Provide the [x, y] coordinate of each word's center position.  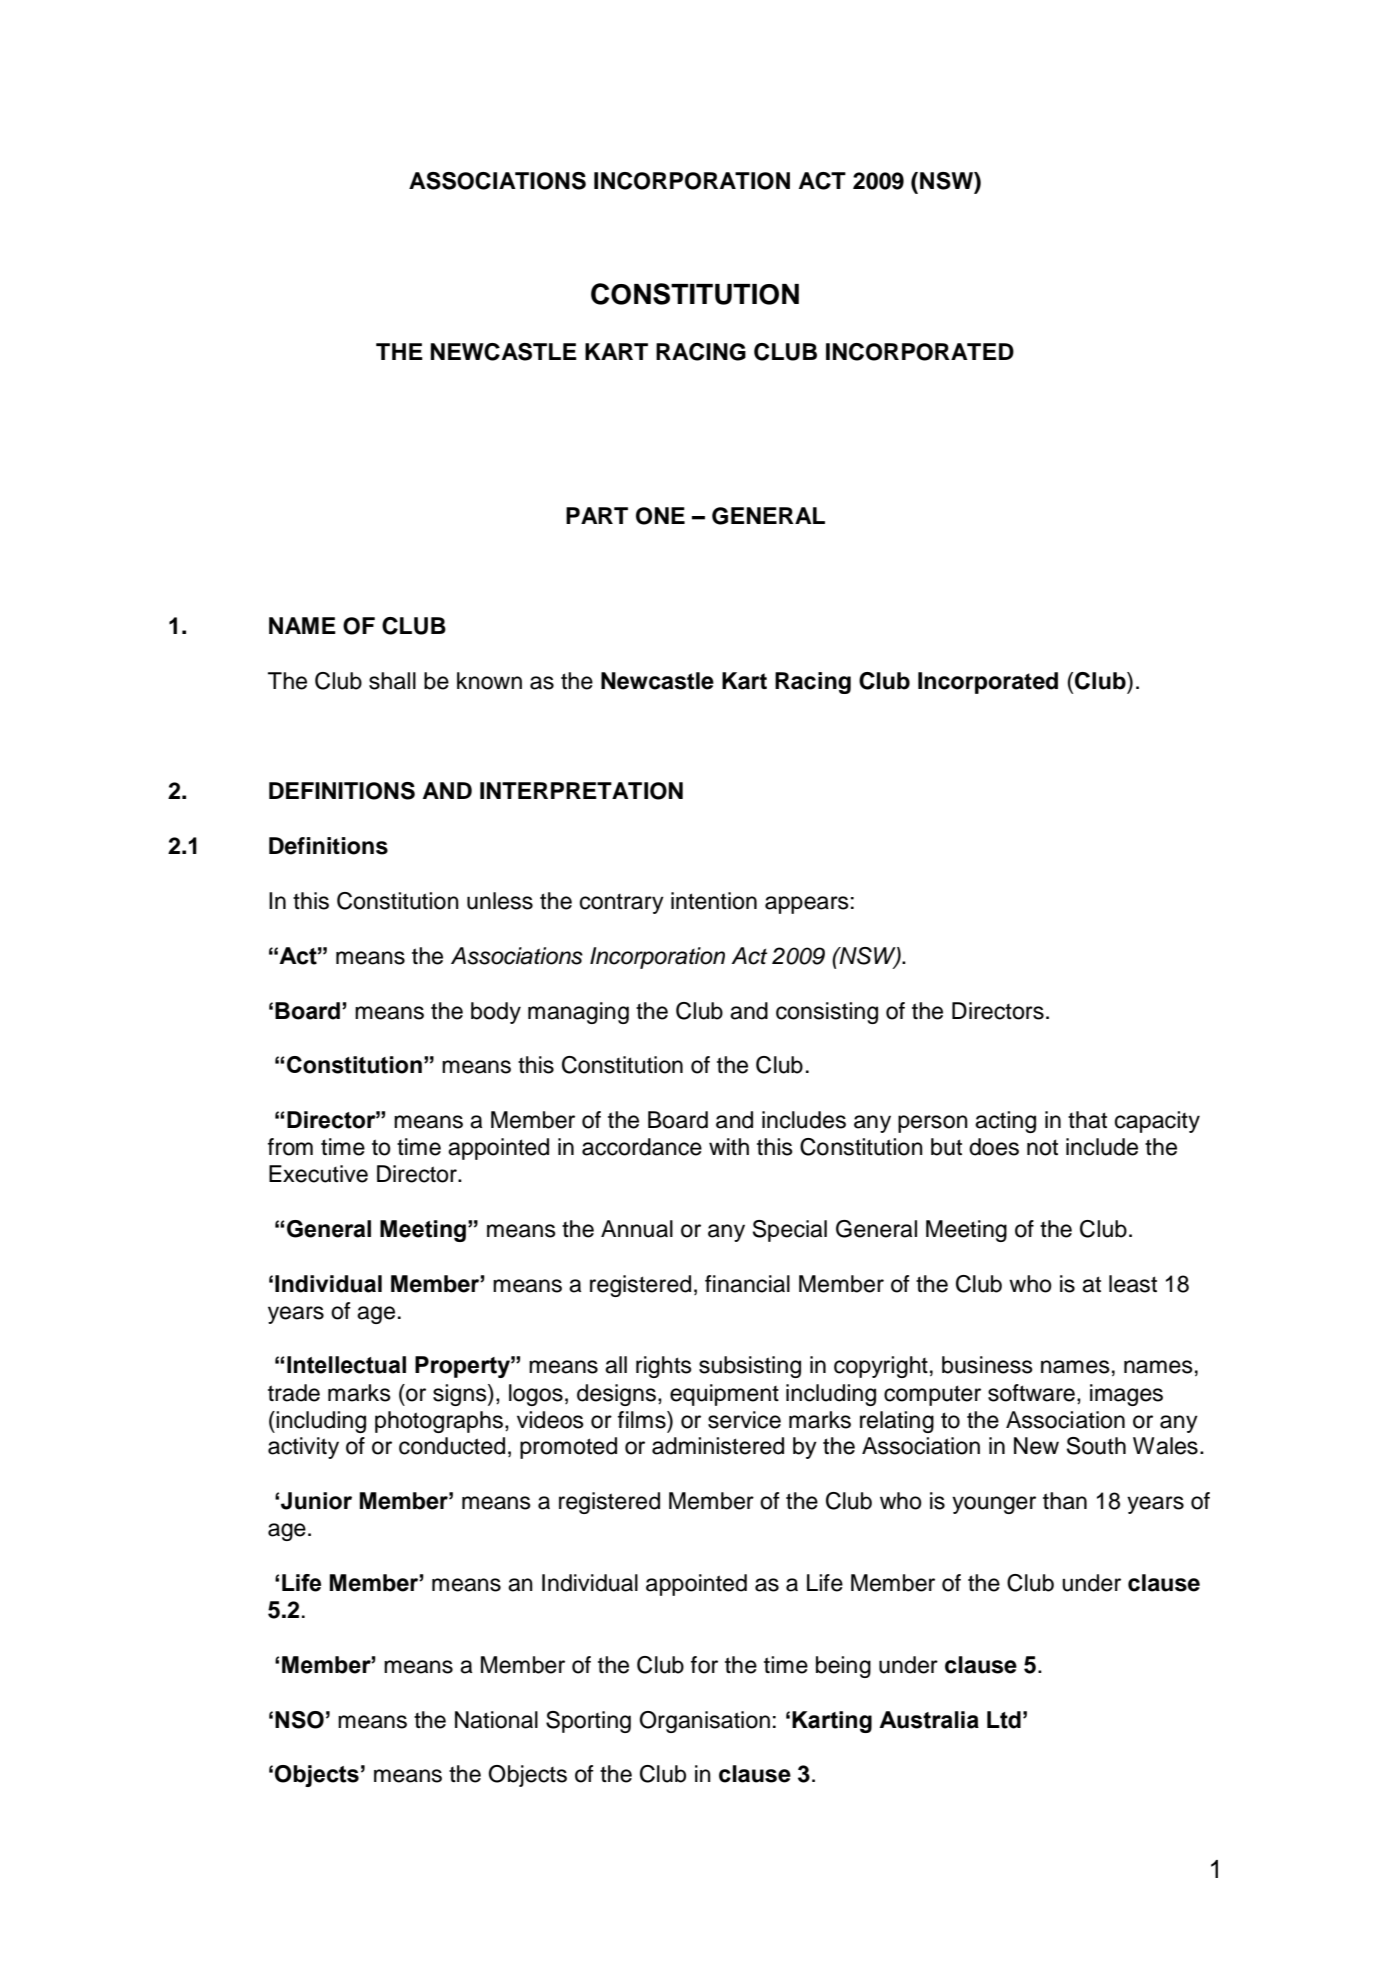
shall [392, 681]
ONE [660, 516]
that [1087, 1120]
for [704, 1665]
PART [597, 515]
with [729, 1146]
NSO [299, 1720]
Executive [318, 1174]
